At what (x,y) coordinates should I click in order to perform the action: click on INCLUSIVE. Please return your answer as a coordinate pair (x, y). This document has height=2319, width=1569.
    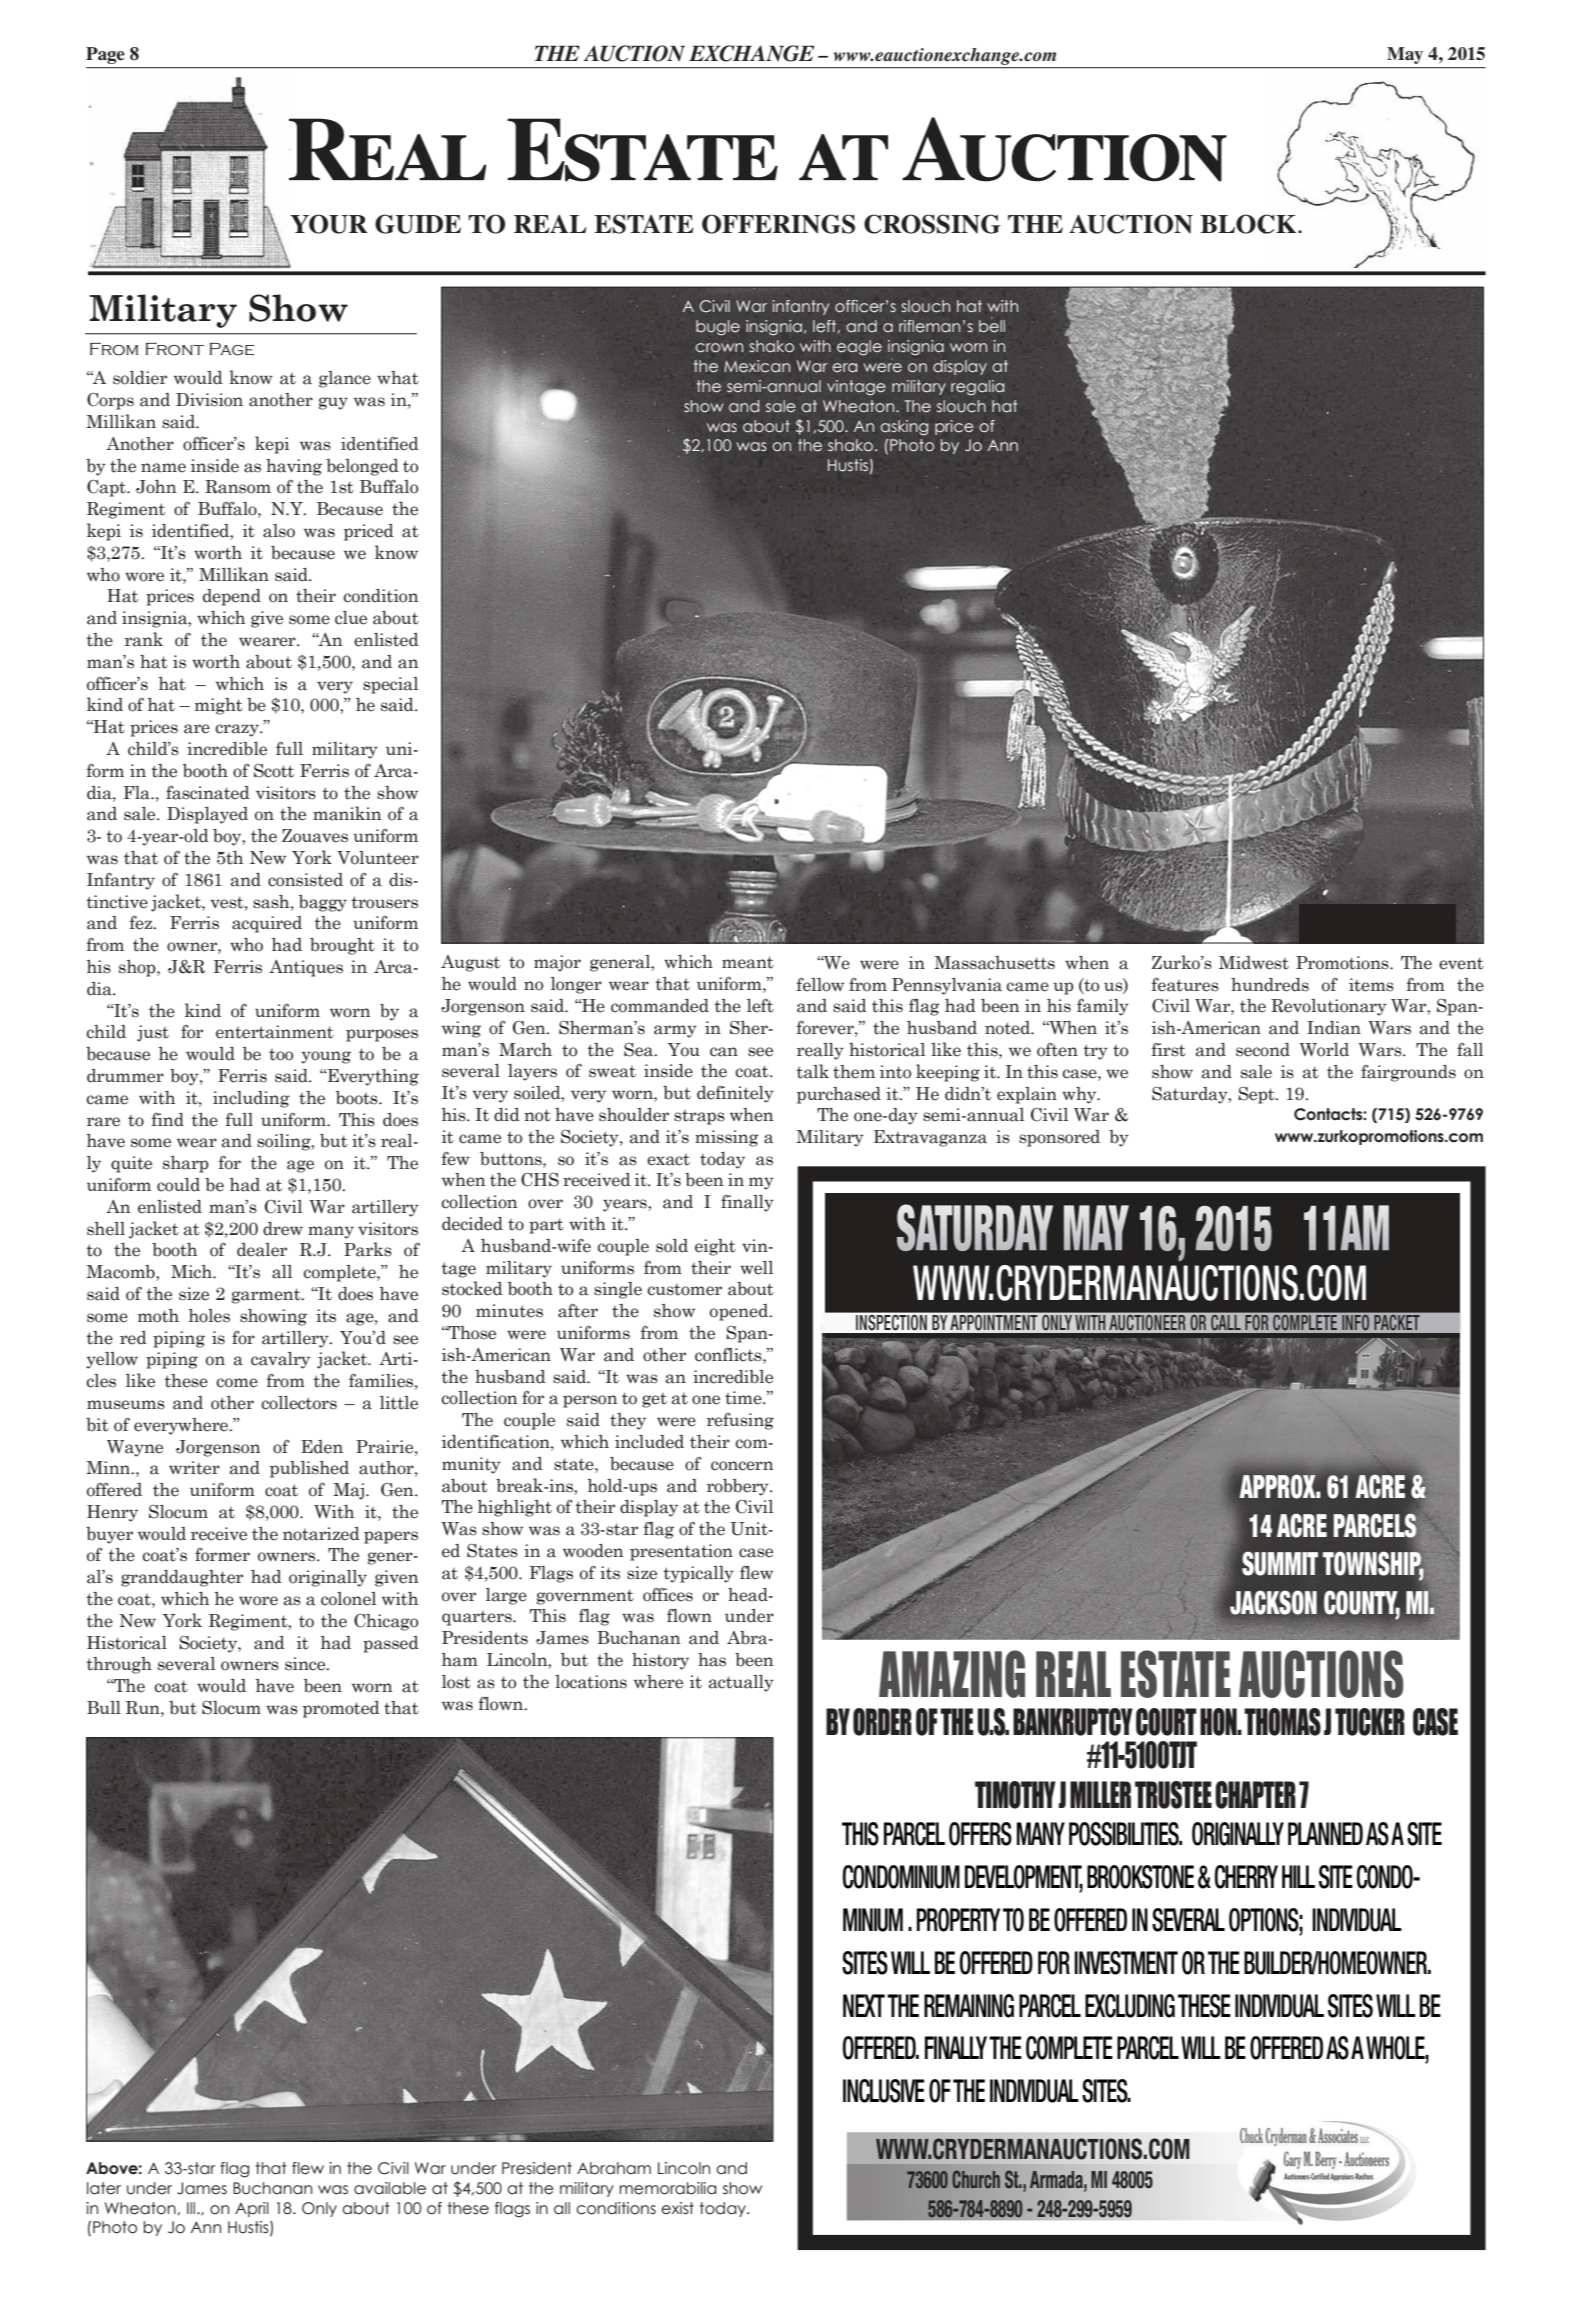
    Looking at the image, I should click on (884, 2091).
